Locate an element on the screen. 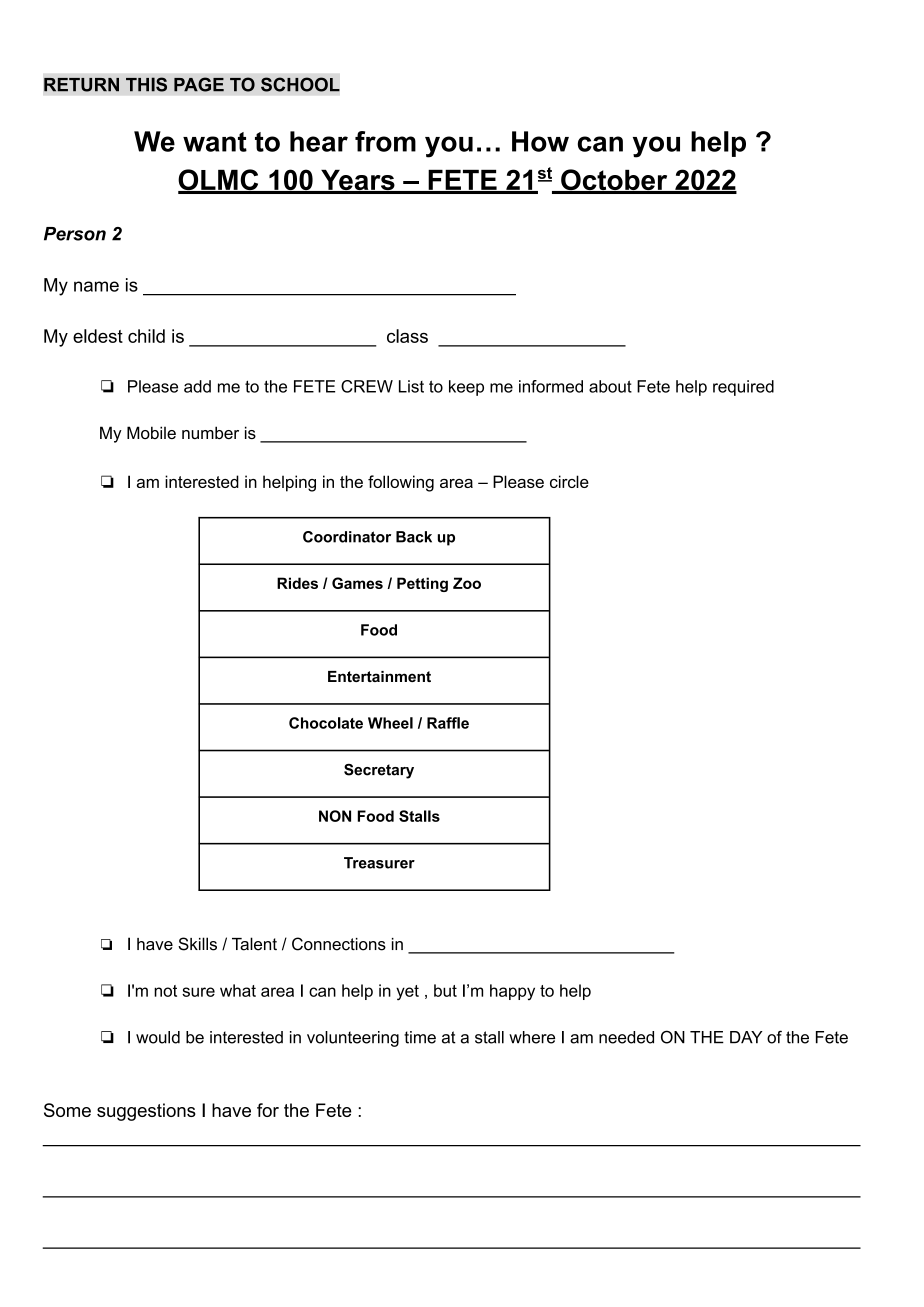 The width and height of the screenshot is (924, 1307). time is located at coordinates (420, 1037).
